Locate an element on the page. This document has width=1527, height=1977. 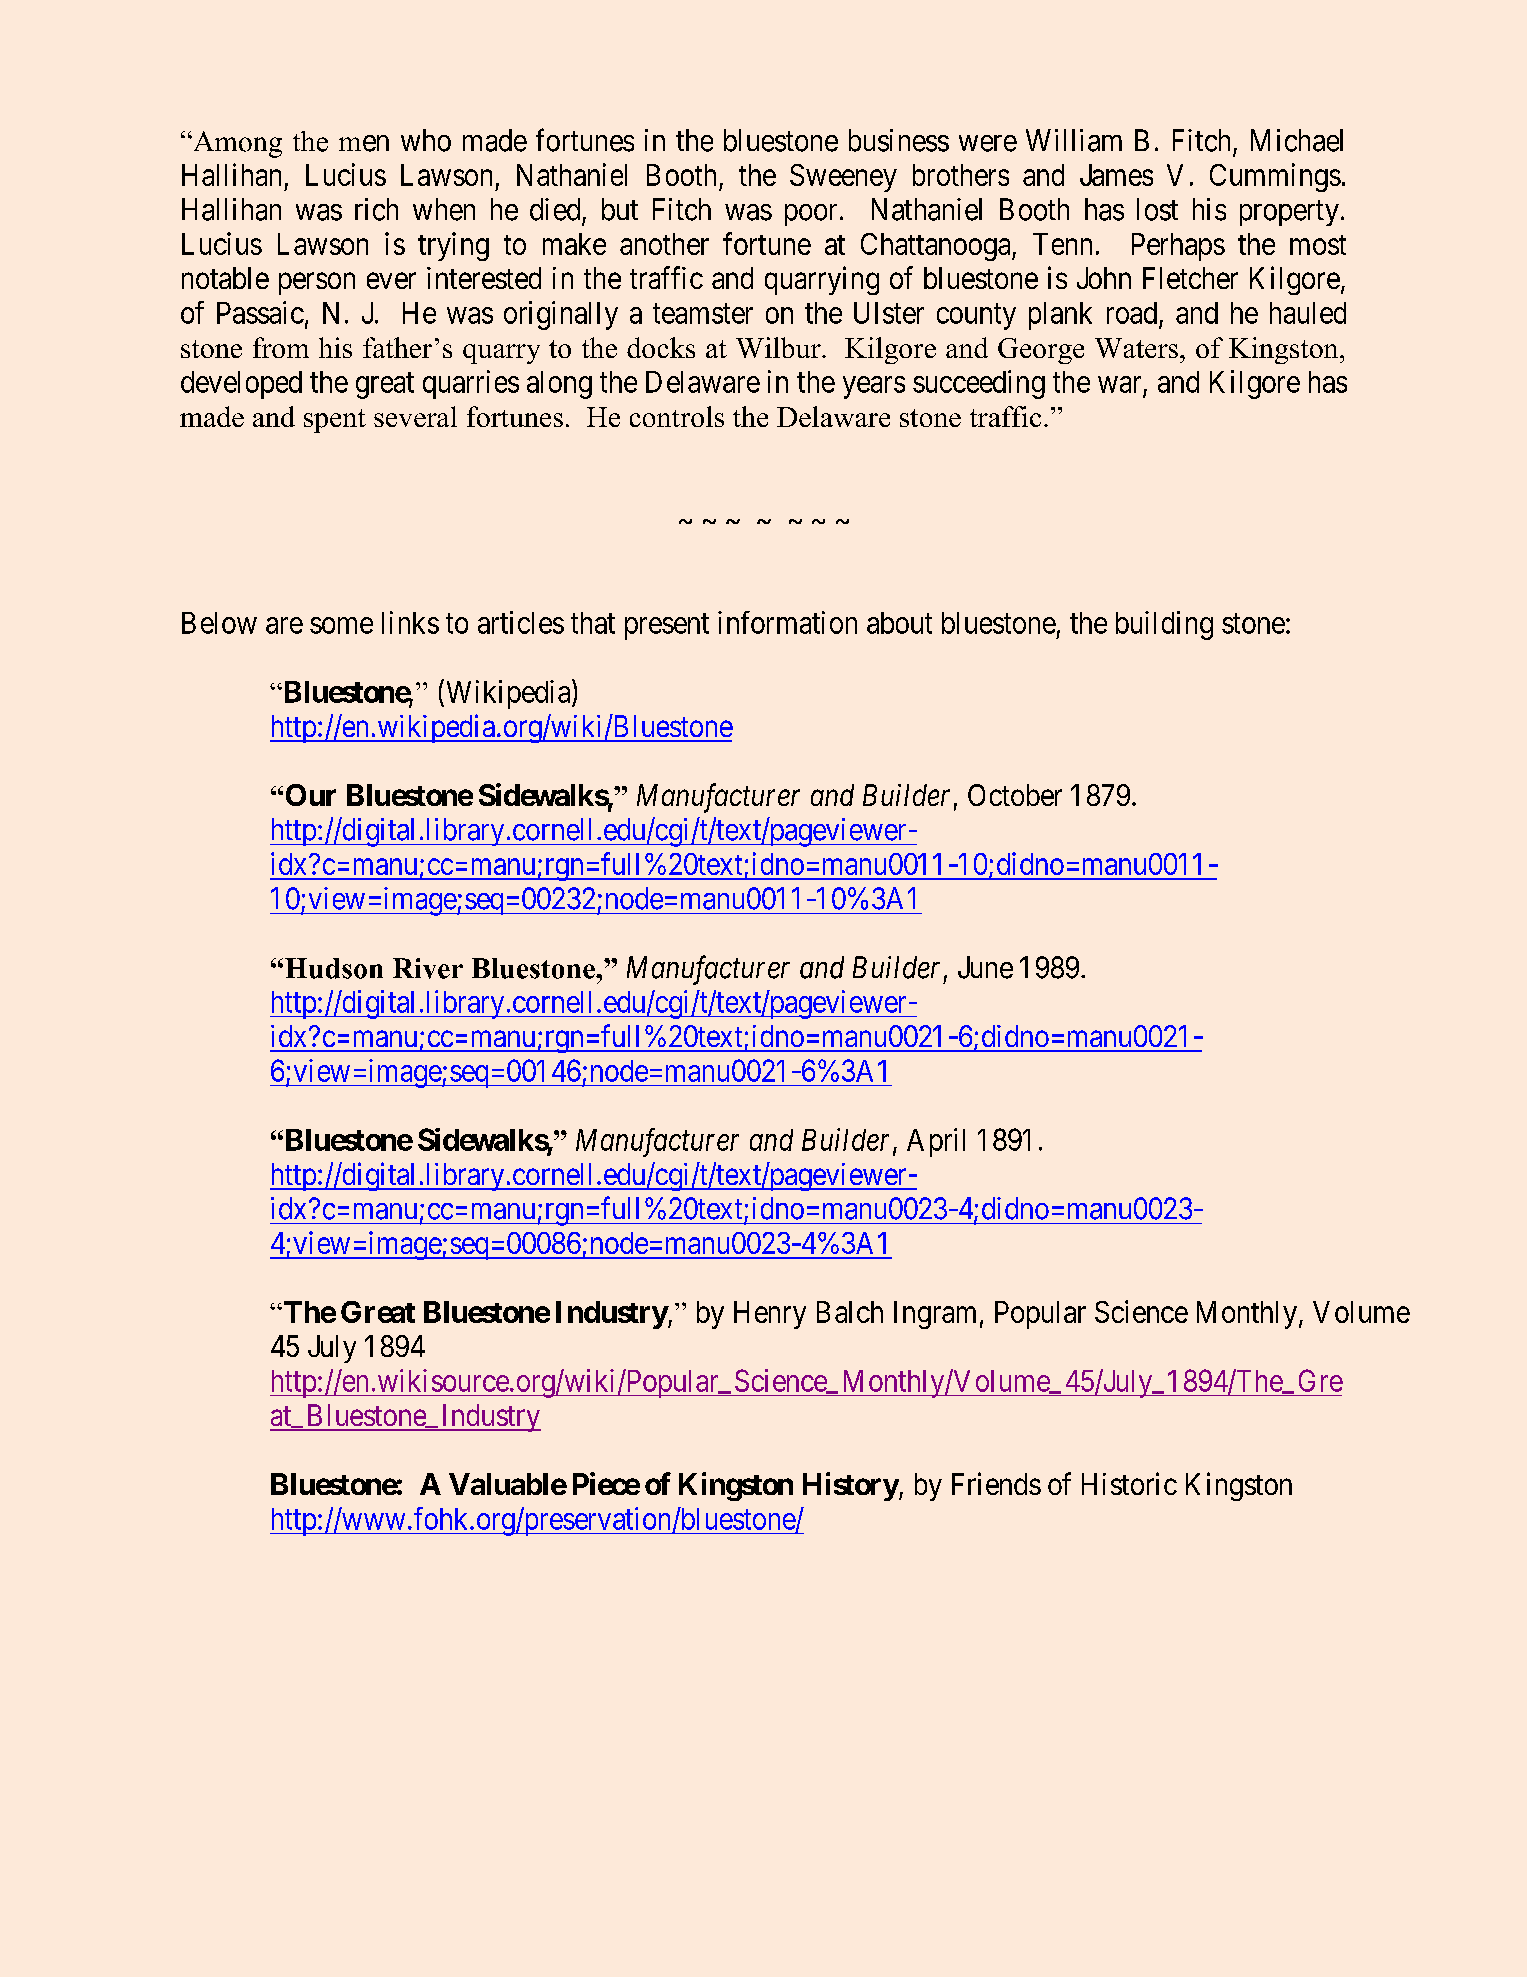
poor is located at coordinates (811, 215).
